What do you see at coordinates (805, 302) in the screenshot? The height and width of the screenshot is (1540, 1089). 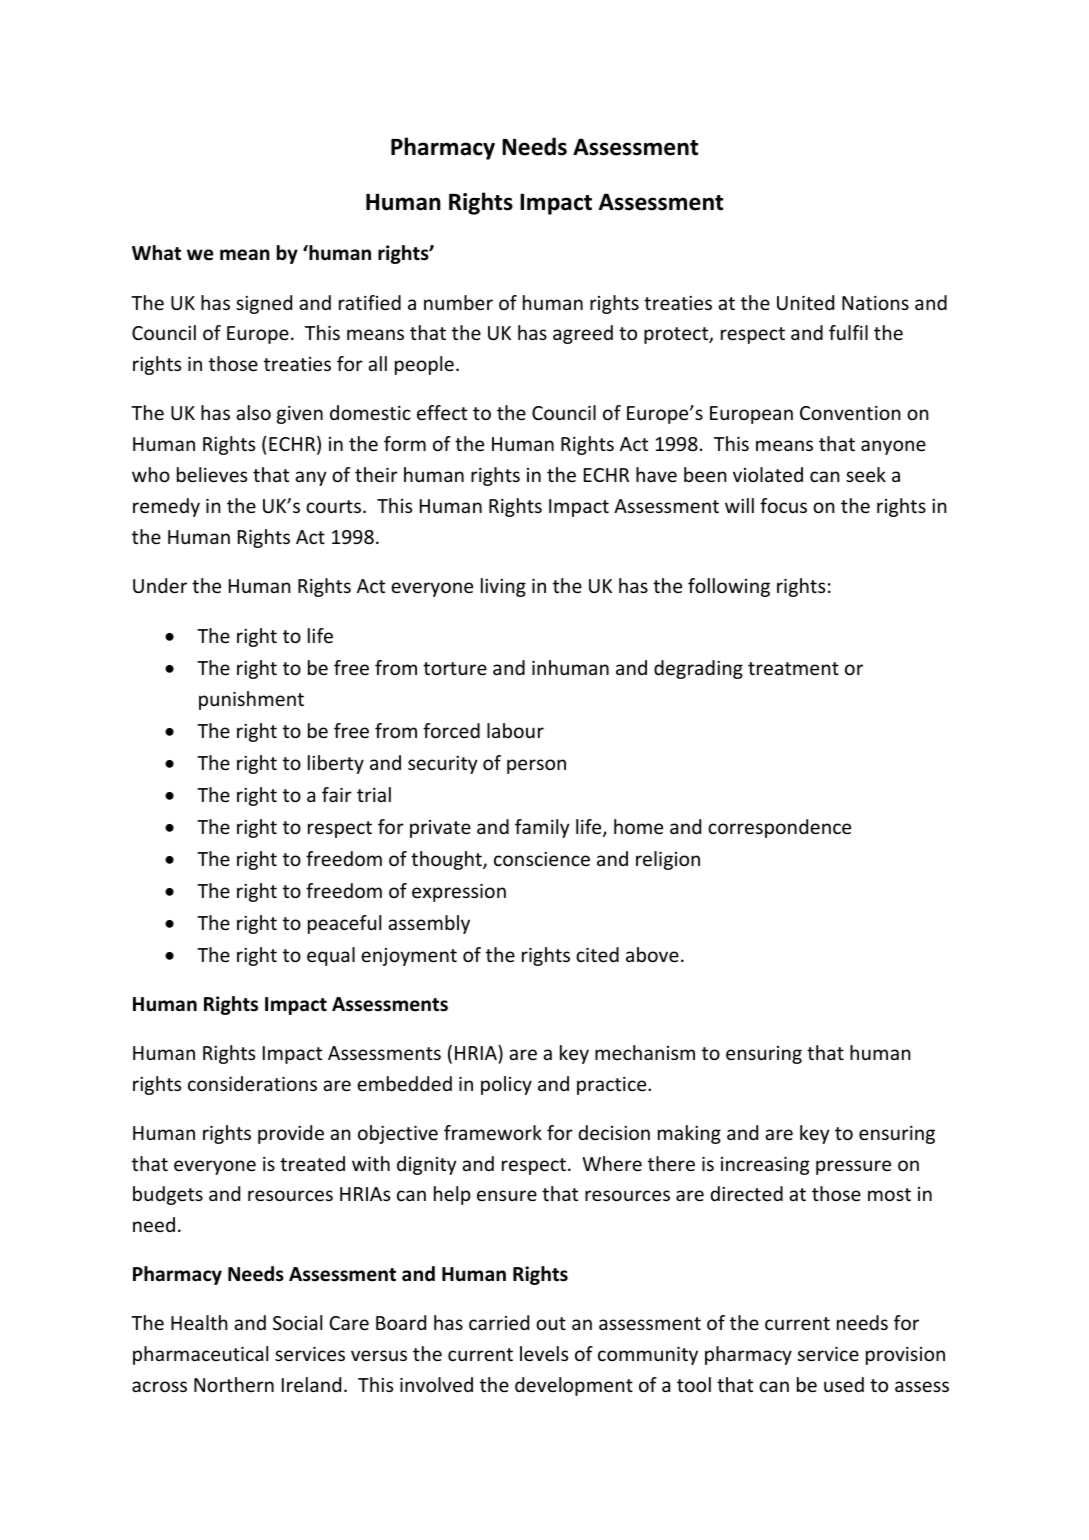 I see `United` at bounding box center [805, 302].
